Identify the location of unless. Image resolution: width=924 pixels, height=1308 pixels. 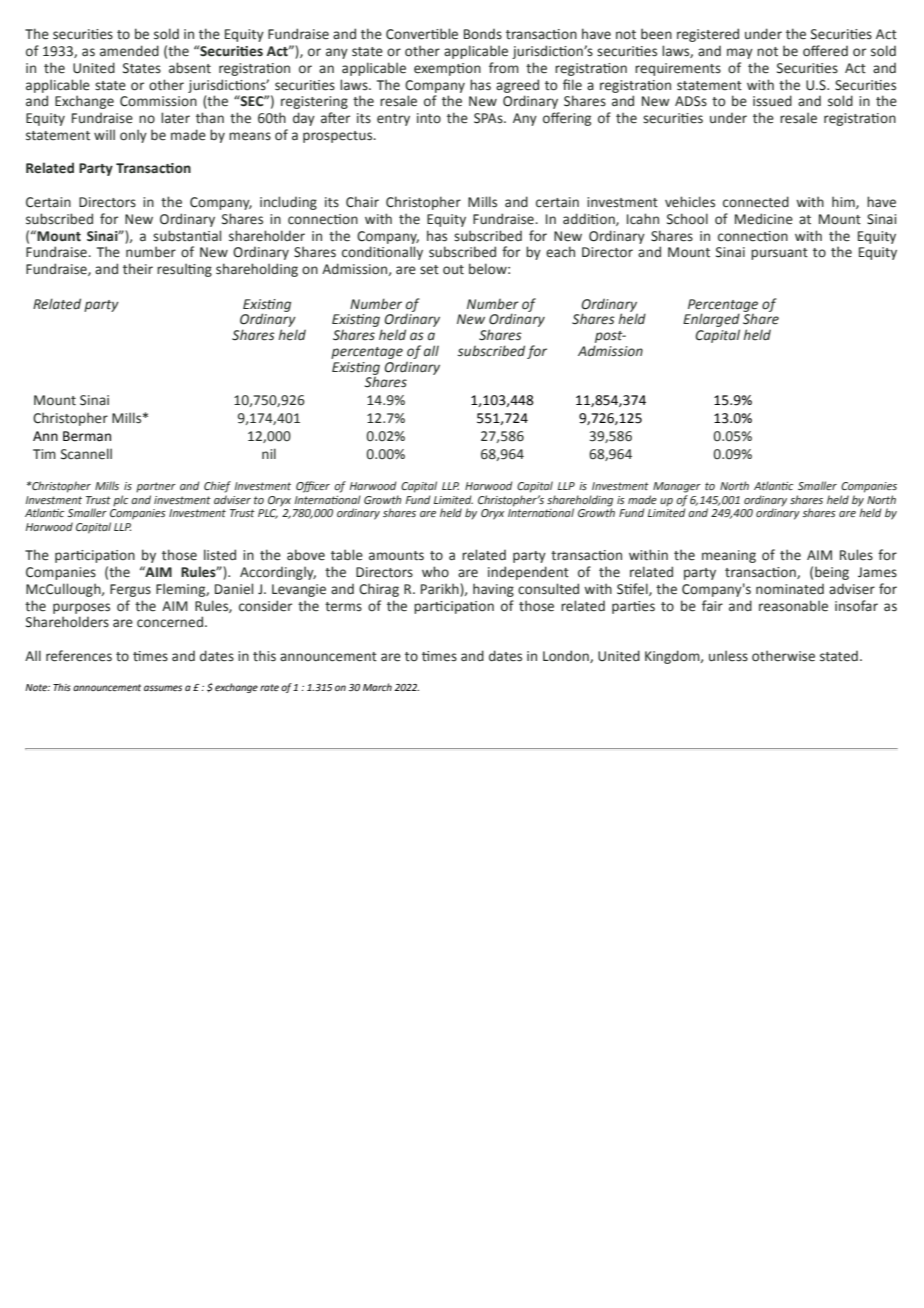
(728, 656).
